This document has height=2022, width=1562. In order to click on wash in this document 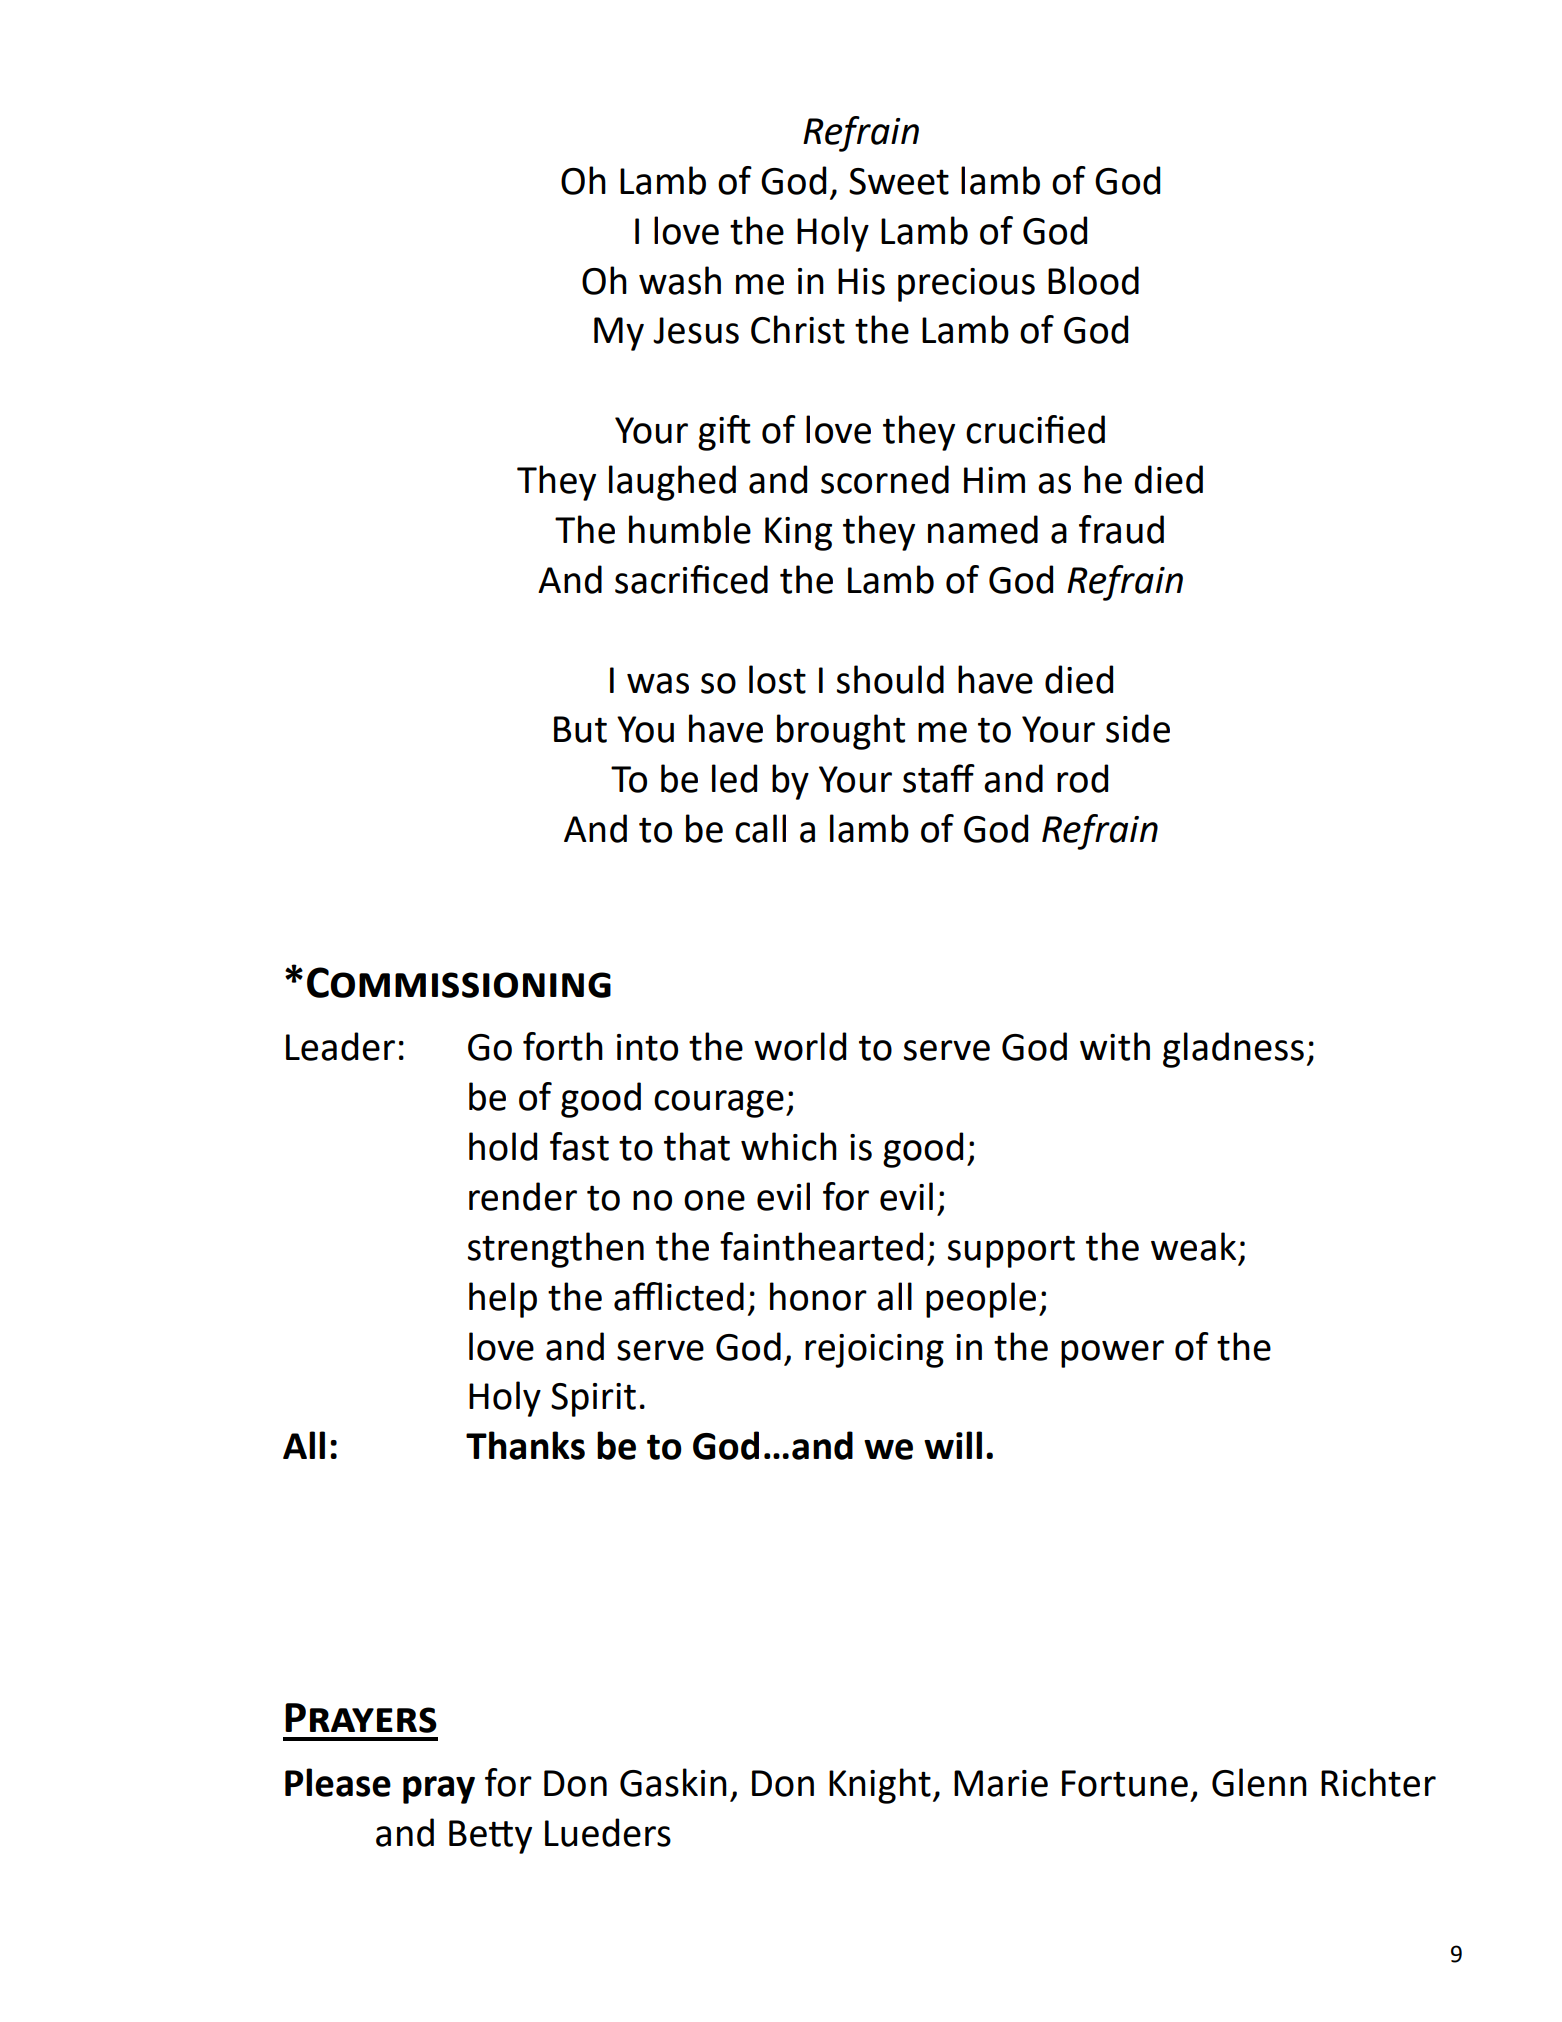, I will do `click(680, 280)`.
